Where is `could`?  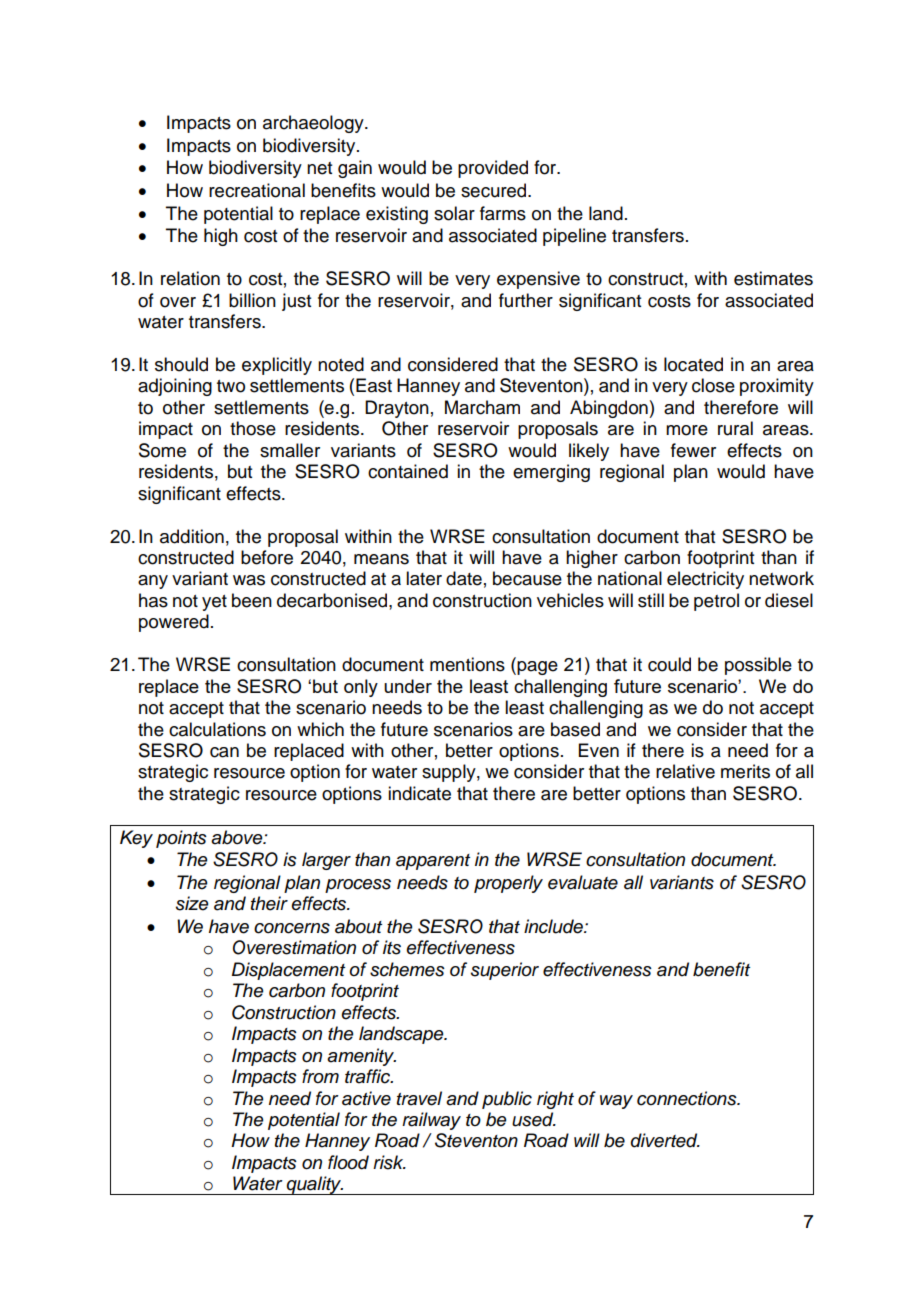 could is located at coordinates (669, 664).
